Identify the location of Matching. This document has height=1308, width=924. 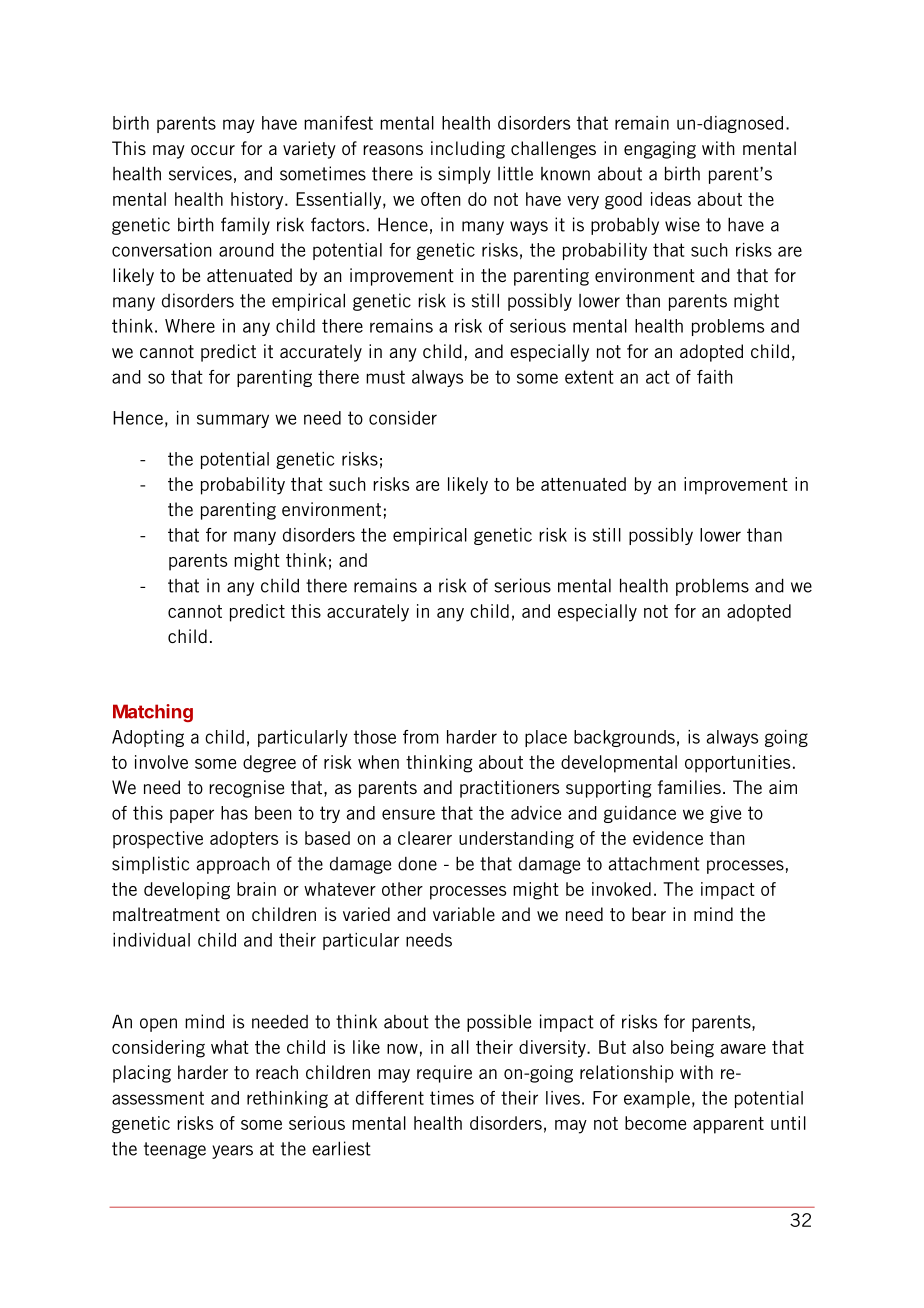
(153, 713).
